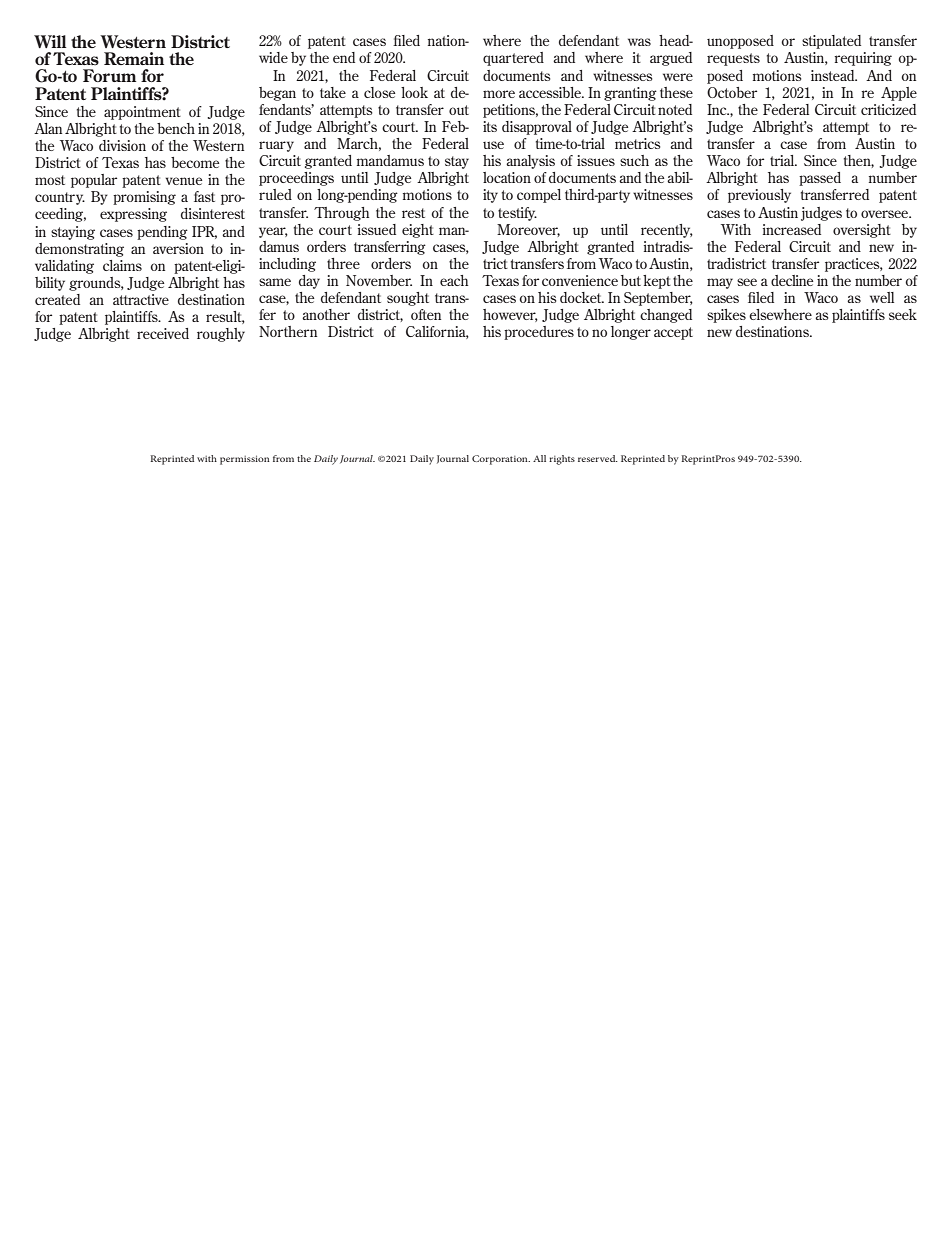  Describe the element at coordinates (178, 248) in the page. I see `aversion` at that location.
